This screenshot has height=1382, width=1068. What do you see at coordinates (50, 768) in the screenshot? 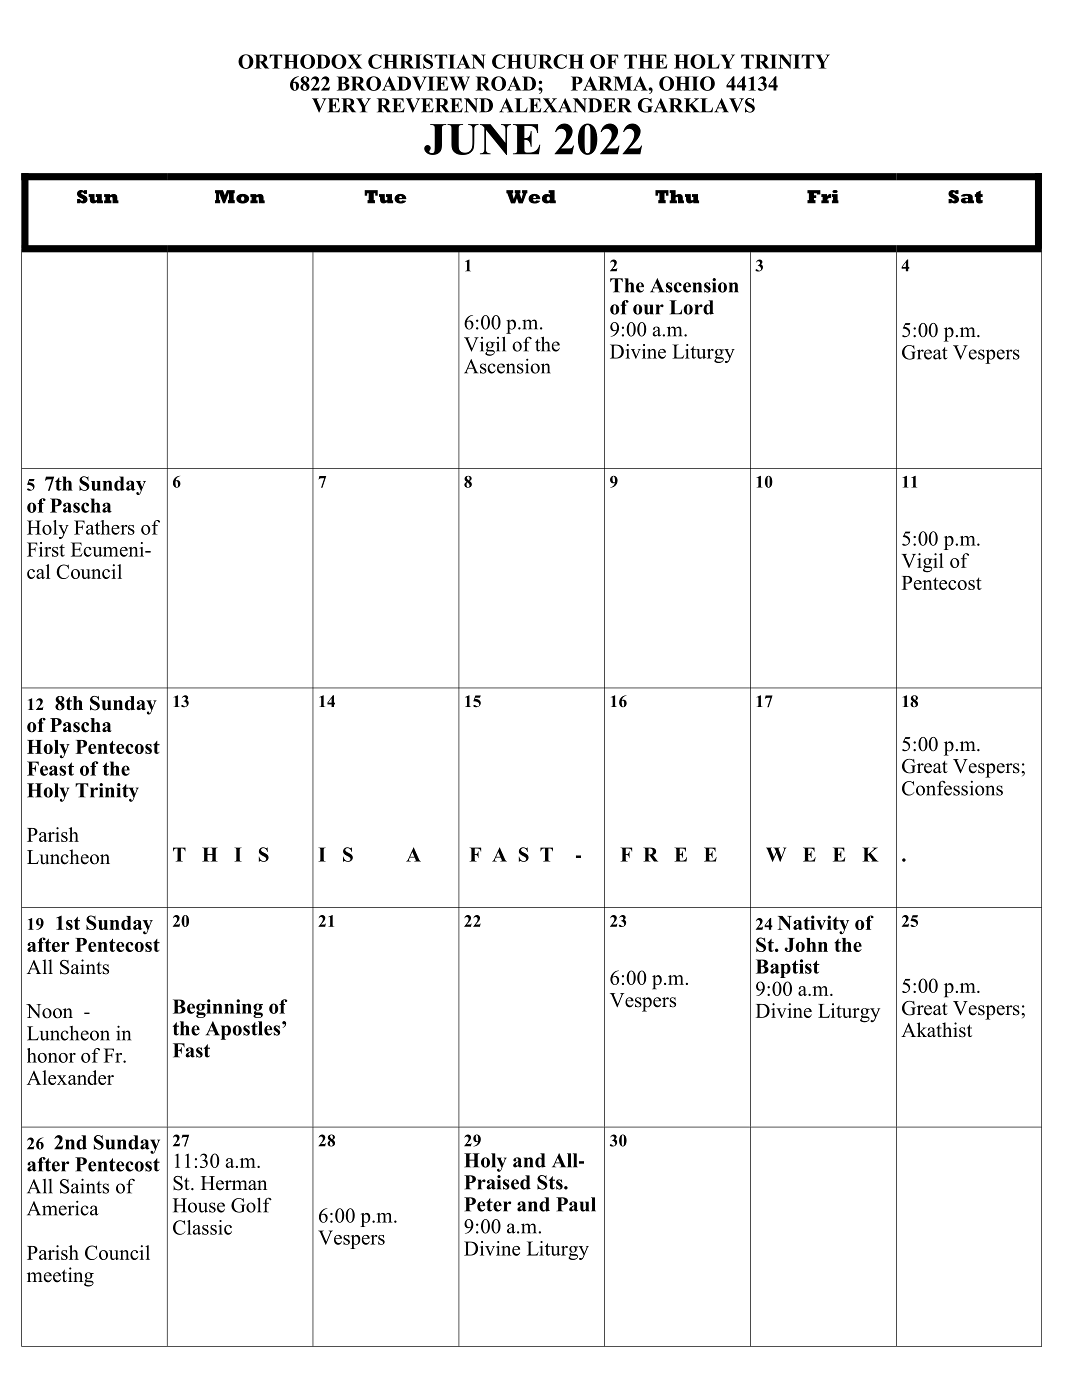
I see `Feast` at bounding box center [50, 768].
